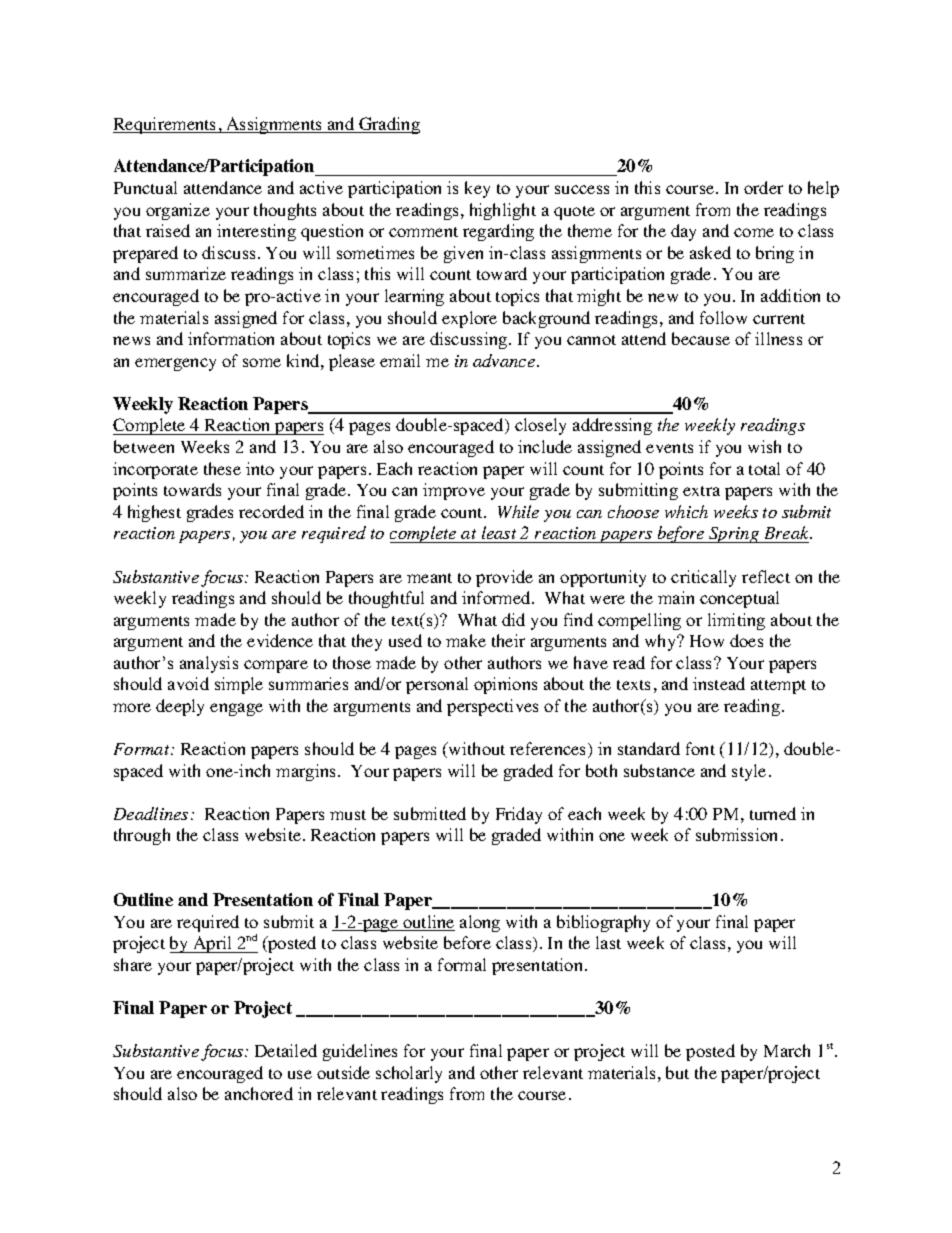 The width and height of the screenshot is (952, 1233). What do you see at coordinates (477, 189) in the screenshot?
I see `key` at bounding box center [477, 189].
